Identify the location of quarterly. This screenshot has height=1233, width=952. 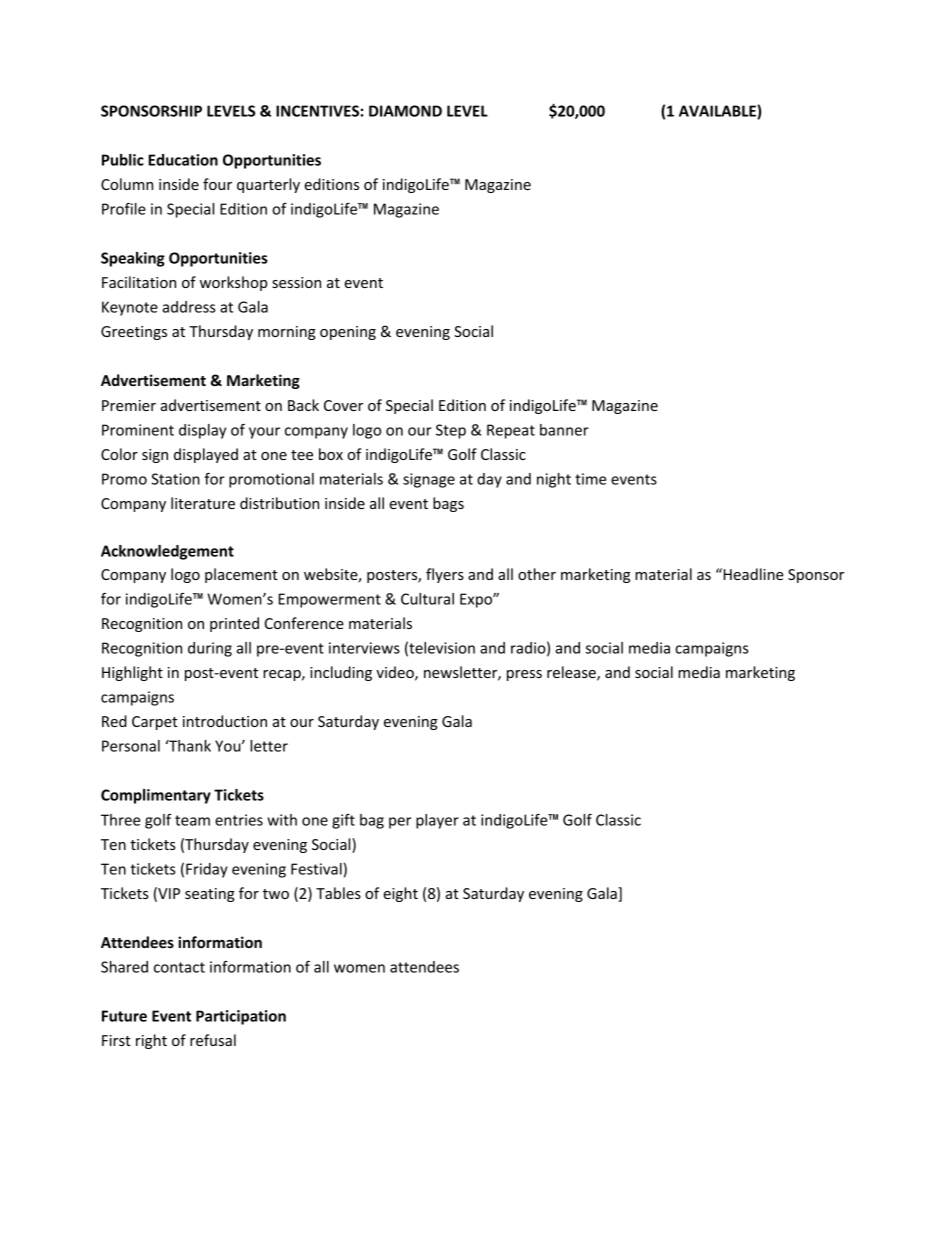
(268, 185).
